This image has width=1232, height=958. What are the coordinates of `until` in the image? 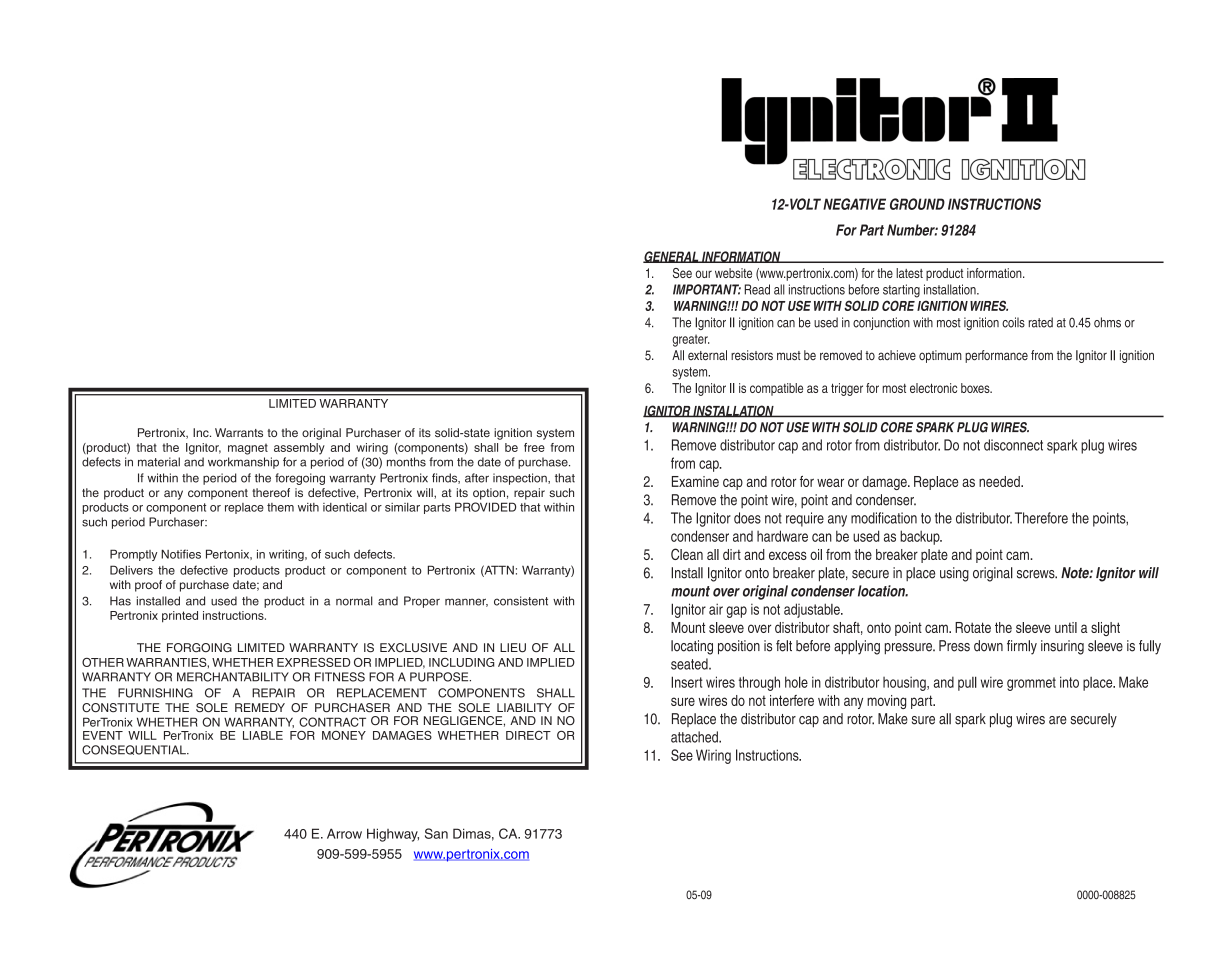 It's located at (1066, 627).
